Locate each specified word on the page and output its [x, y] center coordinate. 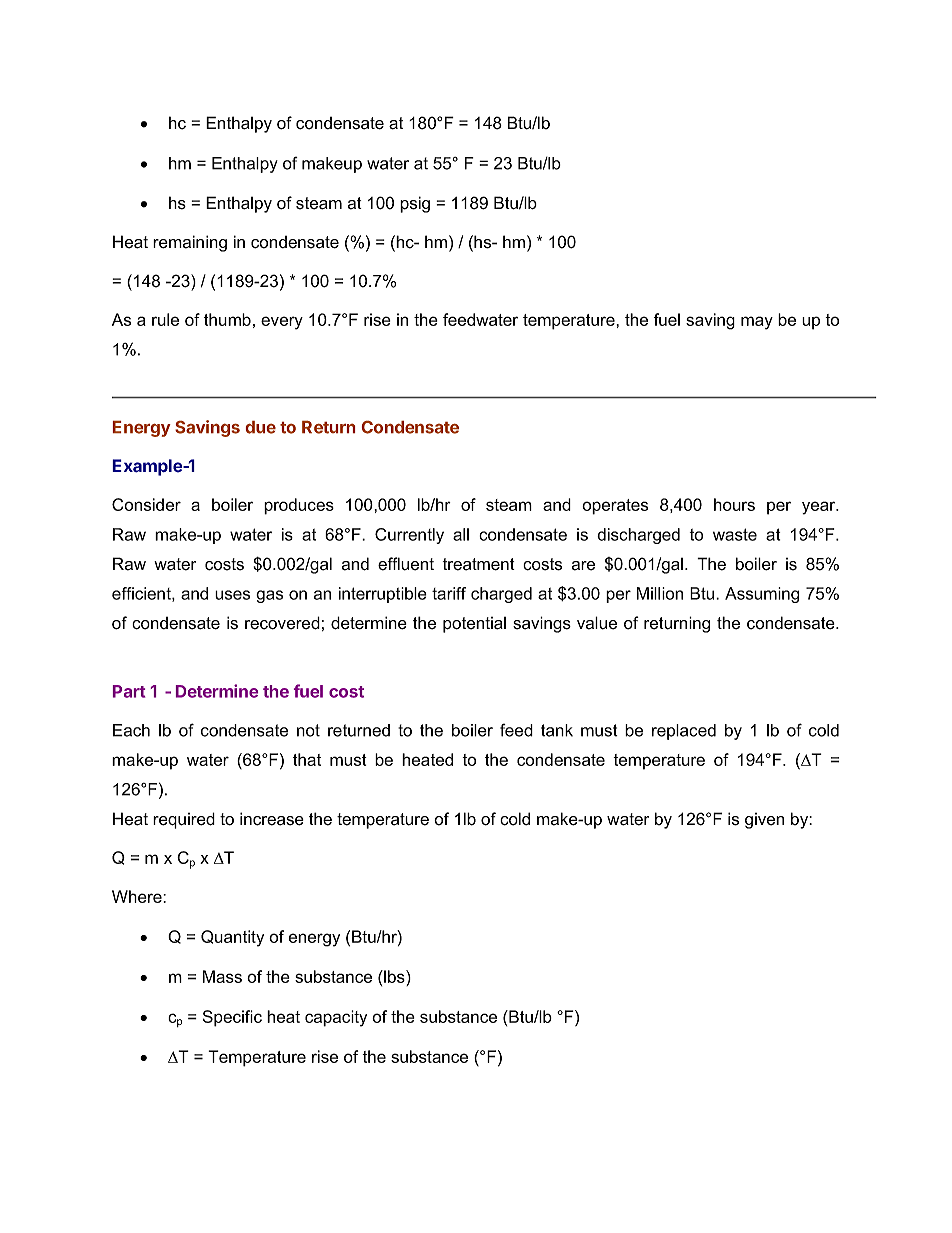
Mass [222, 976]
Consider [146, 504]
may [757, 323]
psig [415, 204]
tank [557, 730]
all [461, 534]
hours [734, 504]
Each [131, 730]
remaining [190, 243]
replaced [684, 732]
